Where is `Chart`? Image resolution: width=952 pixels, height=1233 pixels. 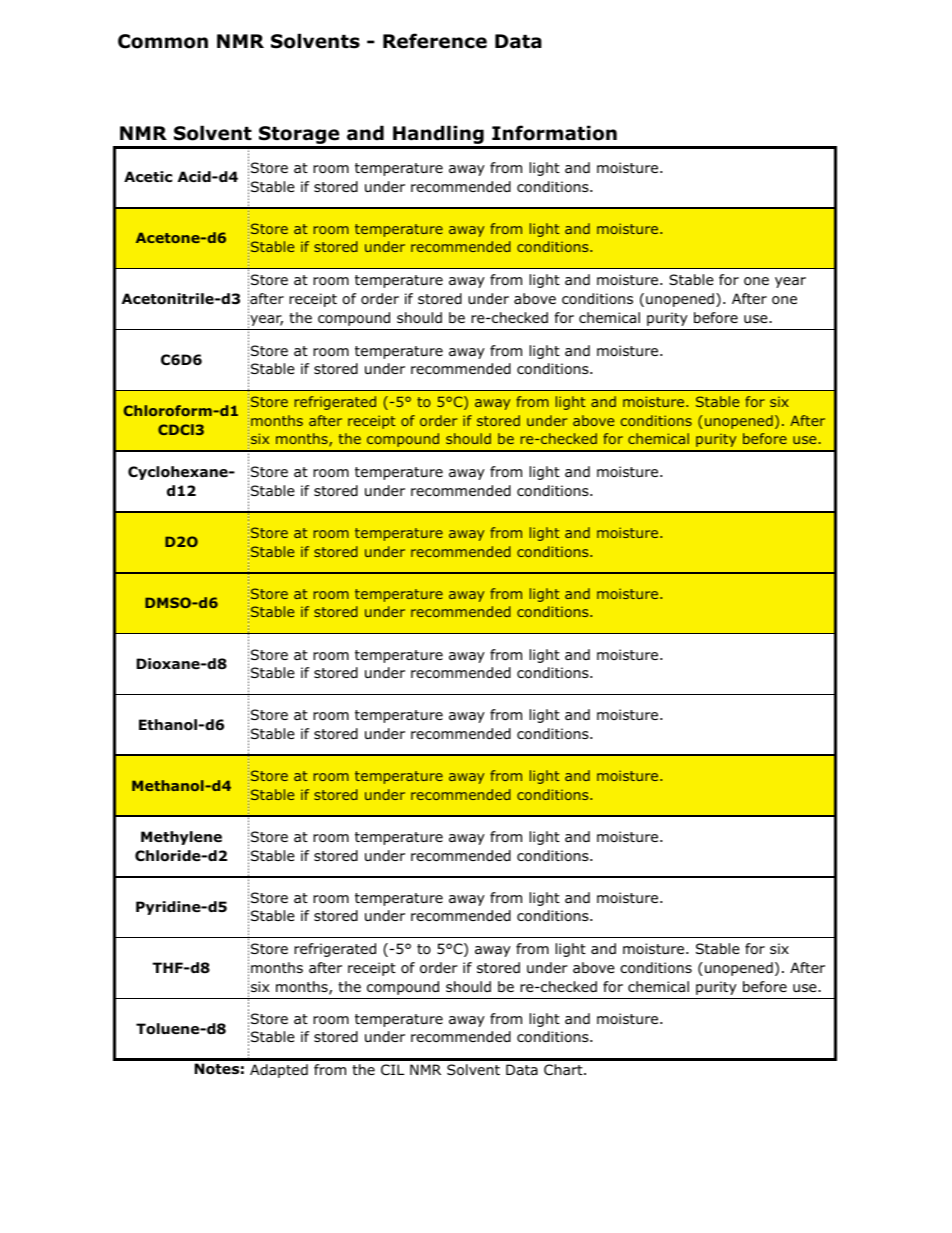
Chart is located at coordinates (564, 1069).
